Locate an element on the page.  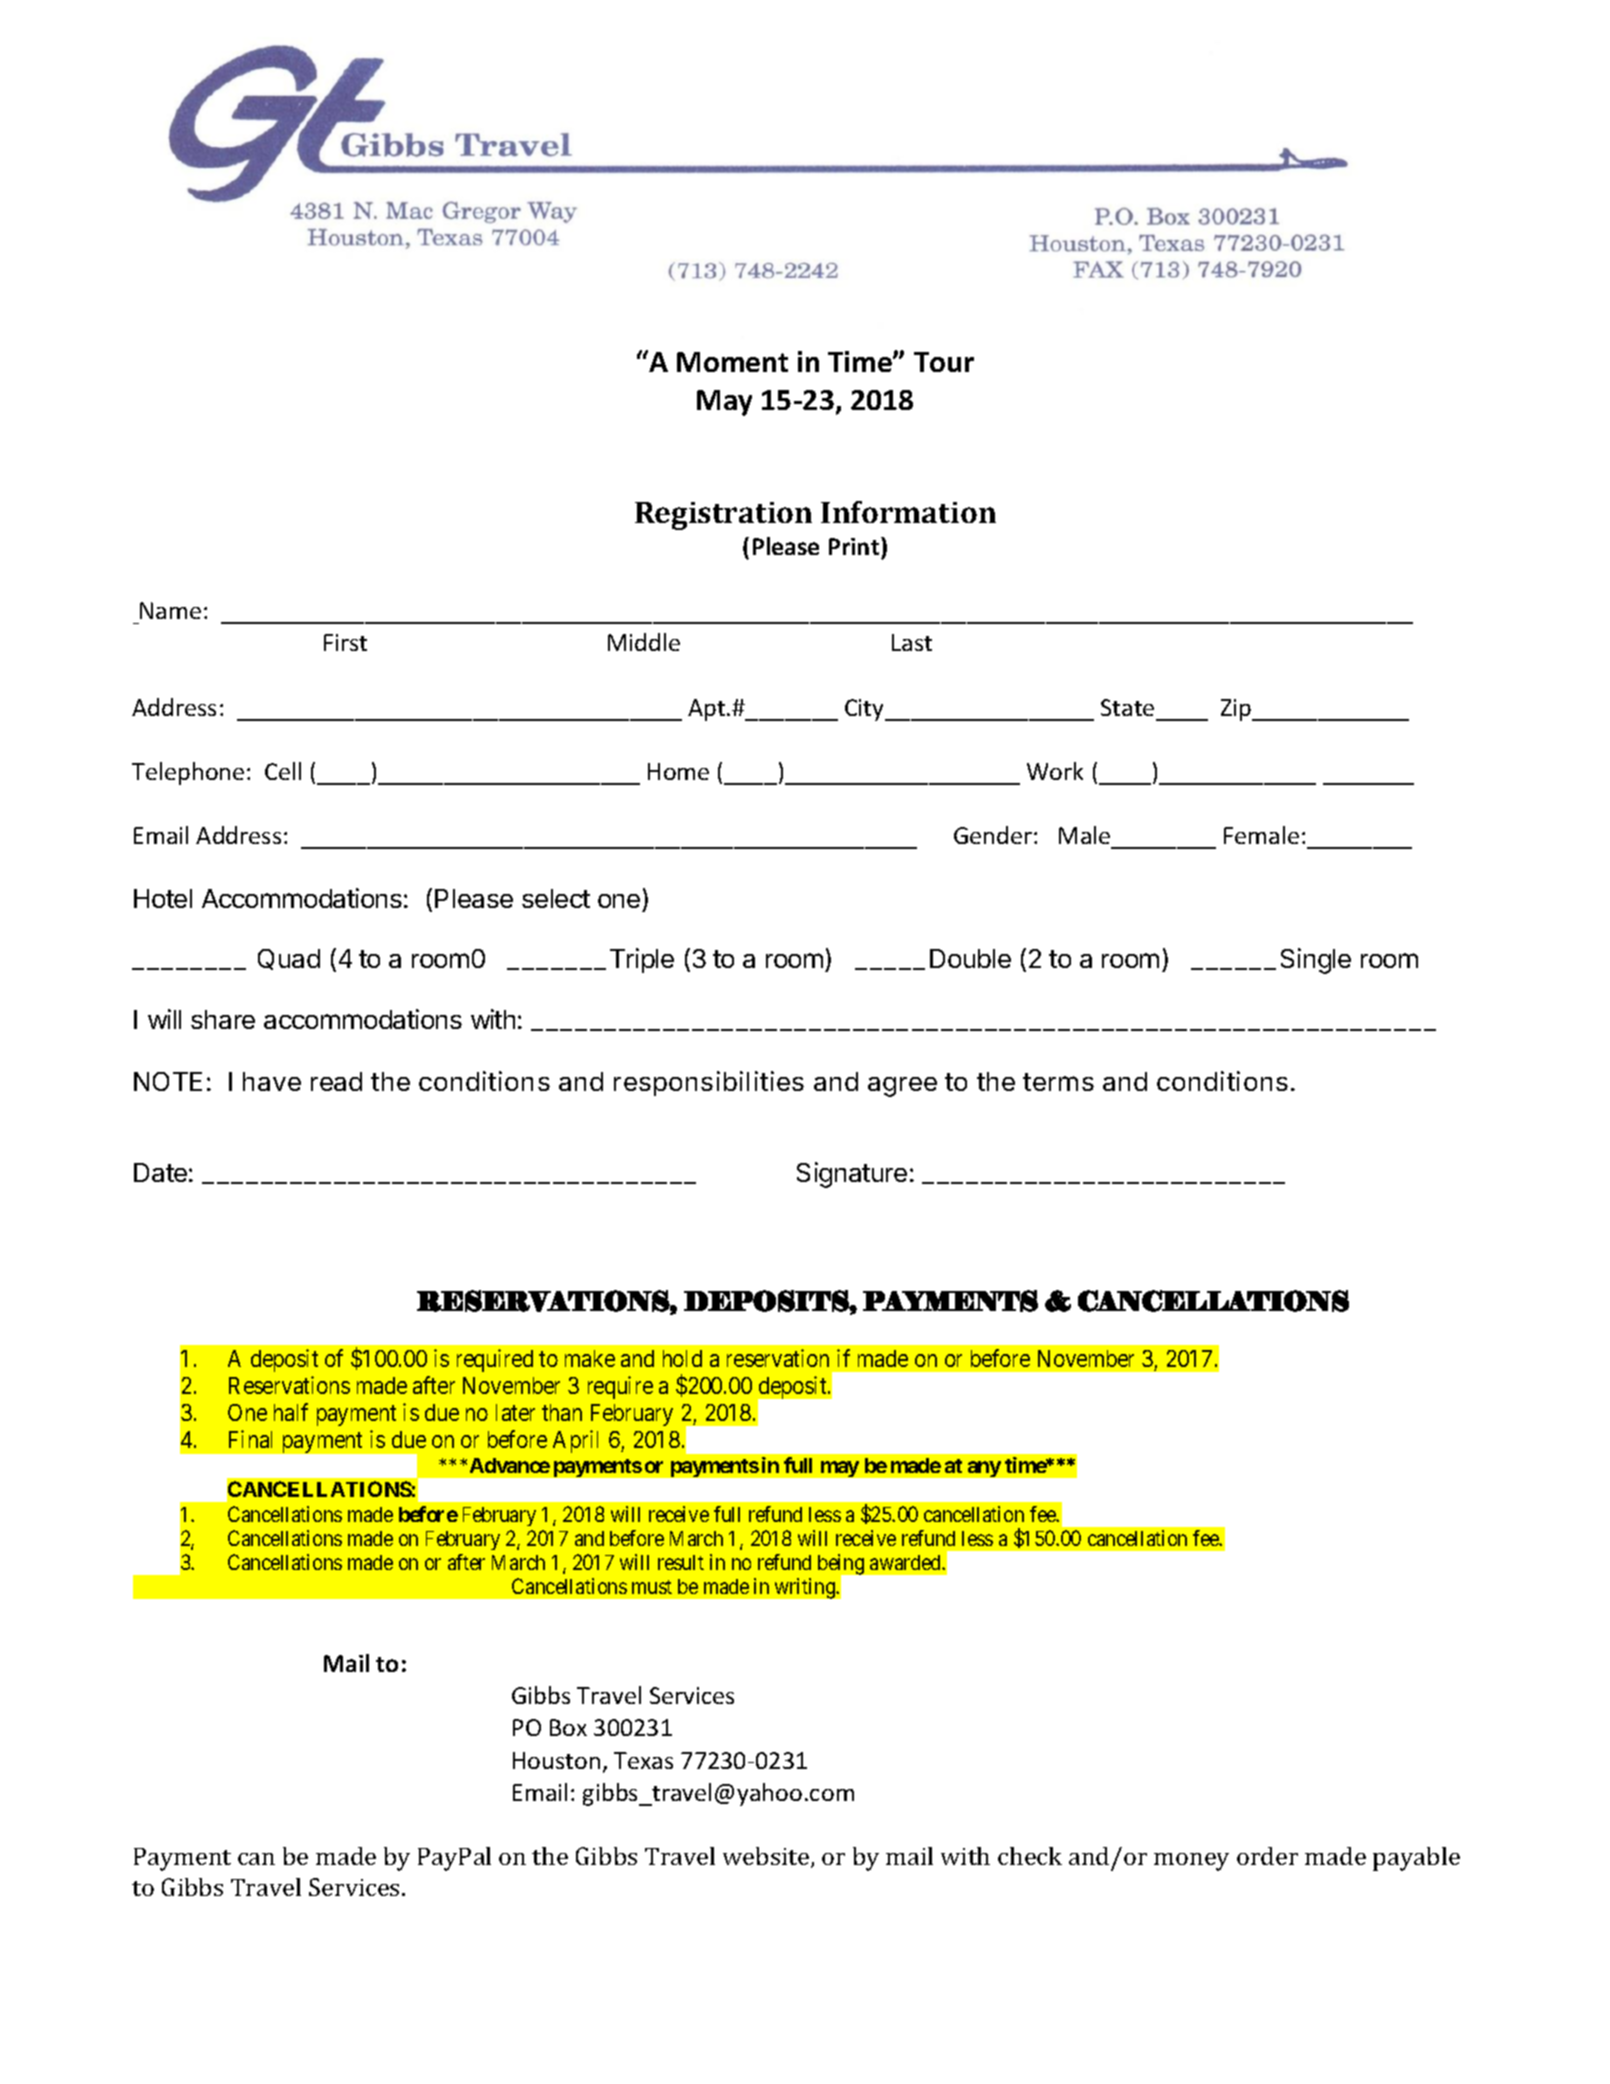
terms is located at coordinates (1058, 1082).
